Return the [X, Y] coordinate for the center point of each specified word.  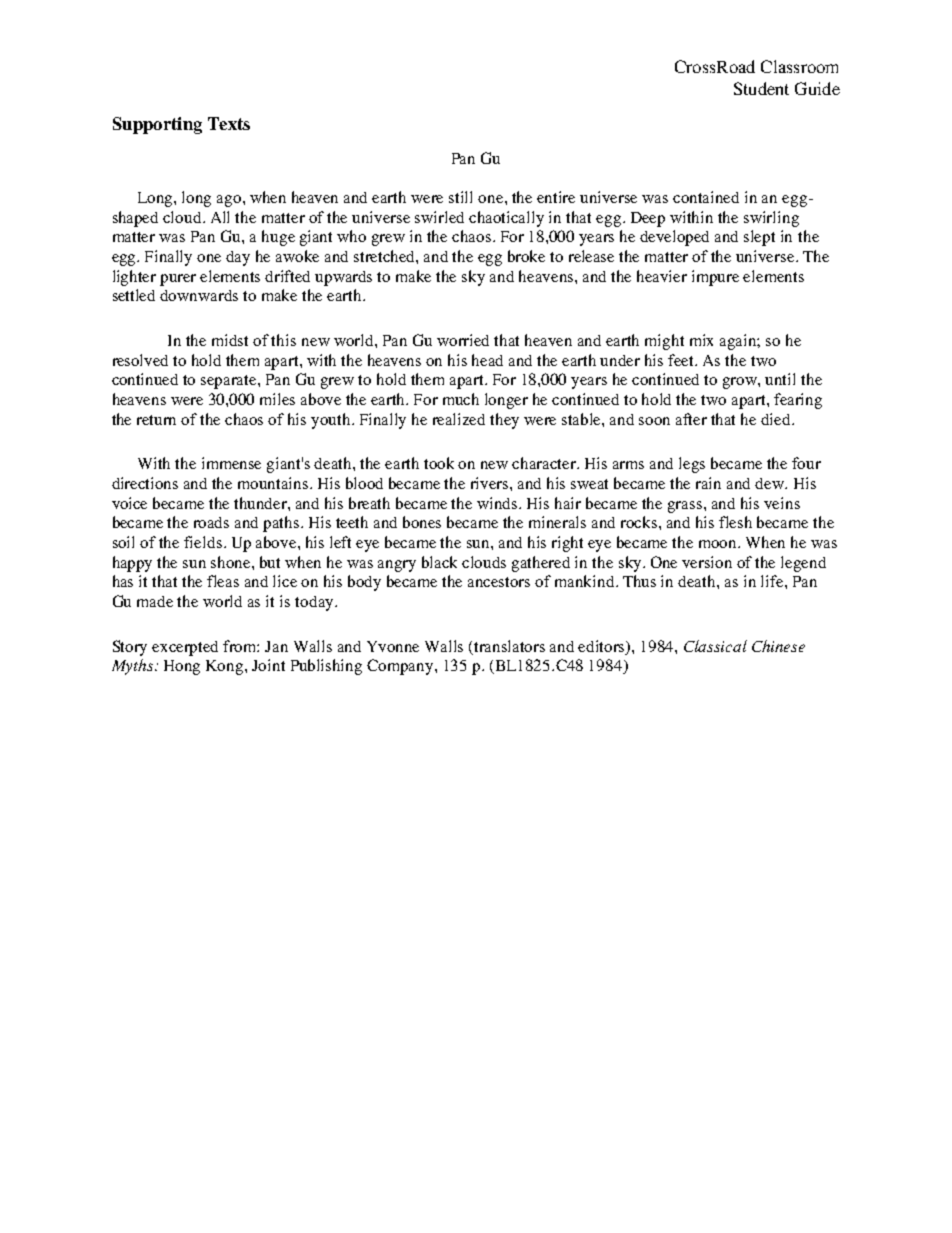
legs [692, 465]
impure [715, 278]
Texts [229, 123]
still [460, 197]
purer [178, 280]
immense [231, 463]
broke [526, 256]
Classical [715, 646]
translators [509, 646]
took [439, 463]
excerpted [185, 648]
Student [761, 88]
